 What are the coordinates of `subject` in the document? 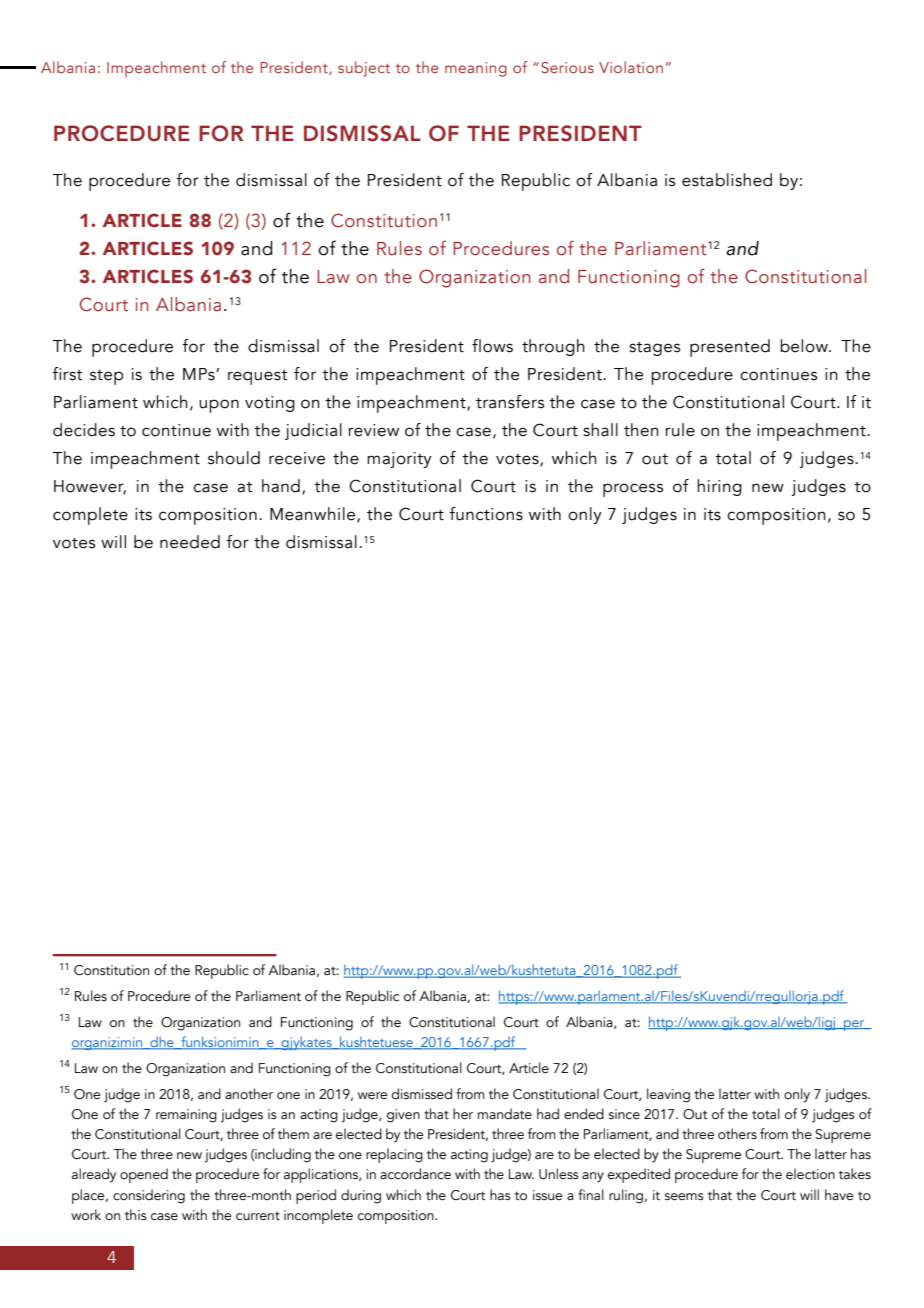 It's located at (364, 69).
